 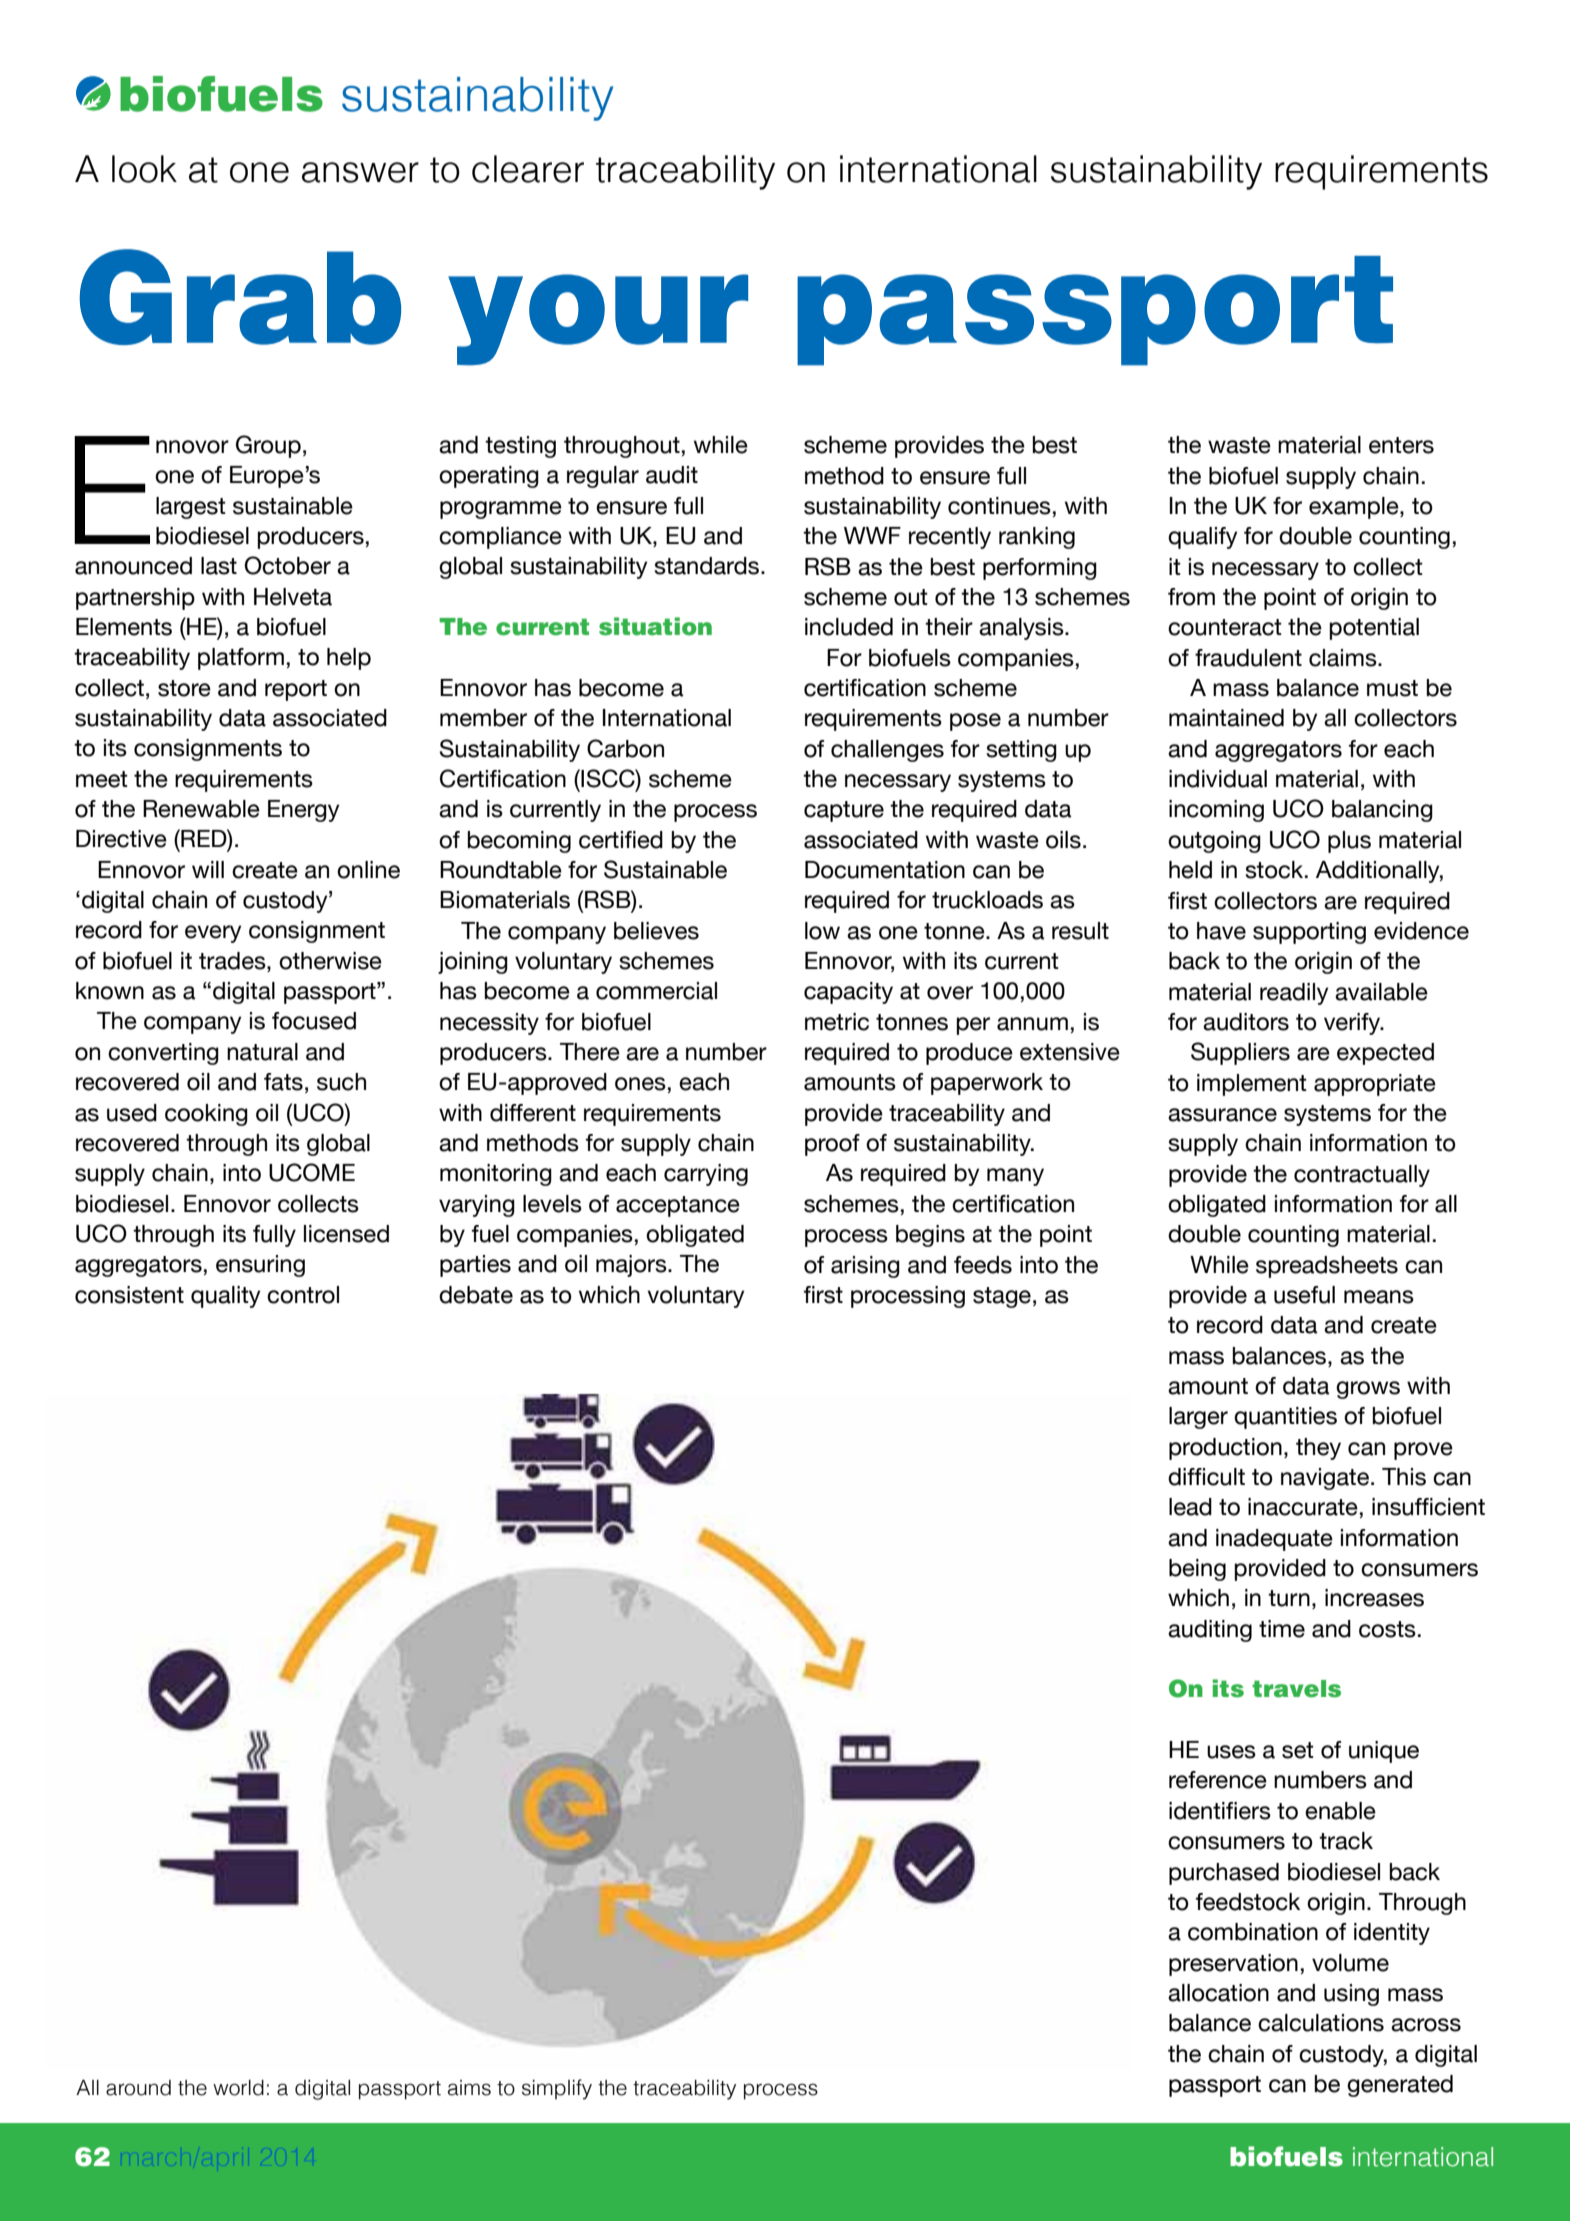 I want to click on arising, so click(x=865, y=1267).
